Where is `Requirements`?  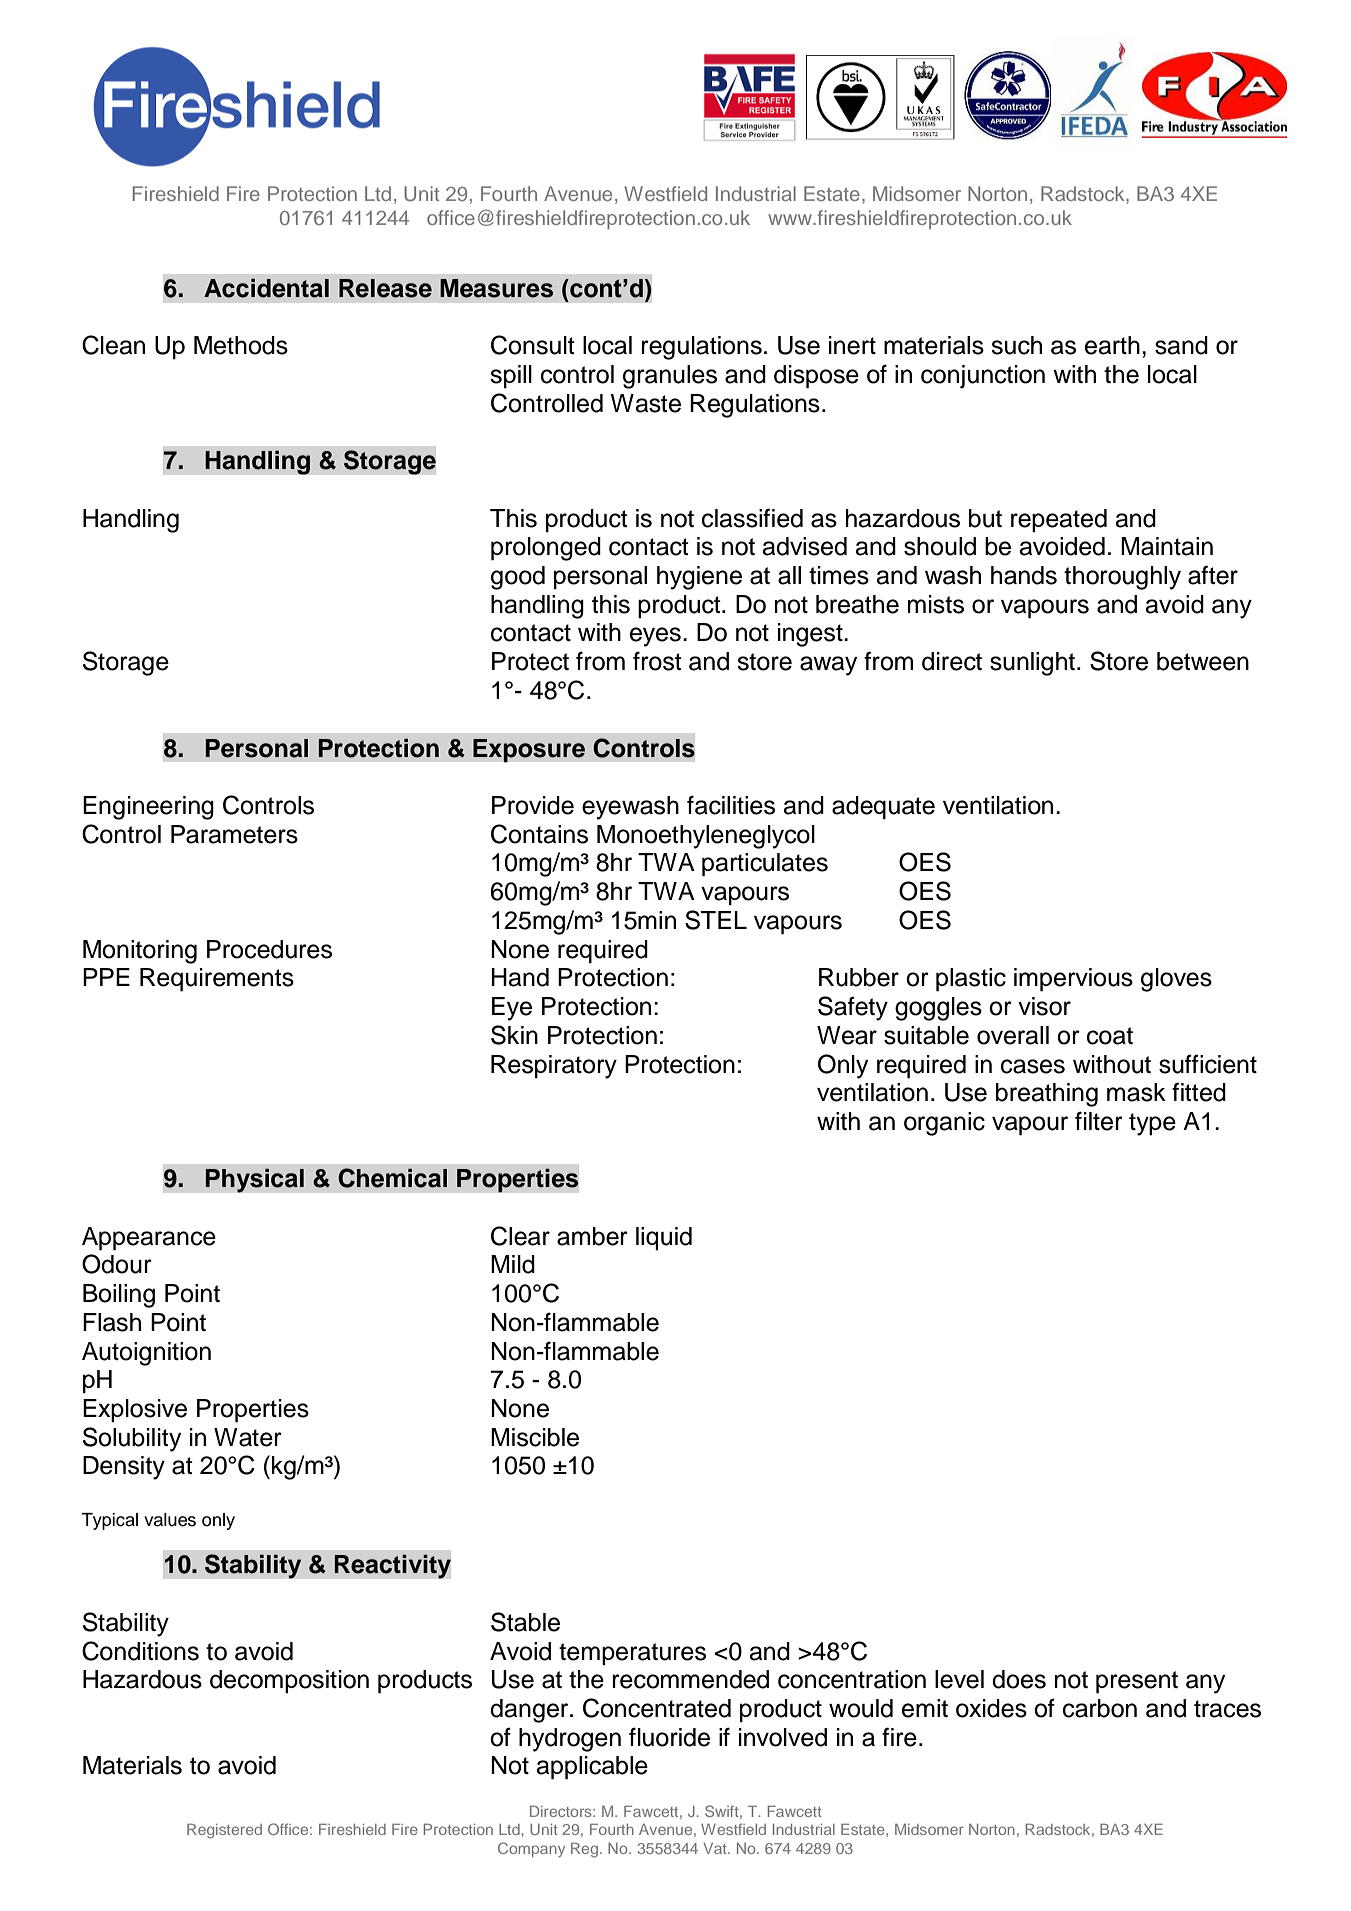
Requirements is located at coordinates (217, 980).
